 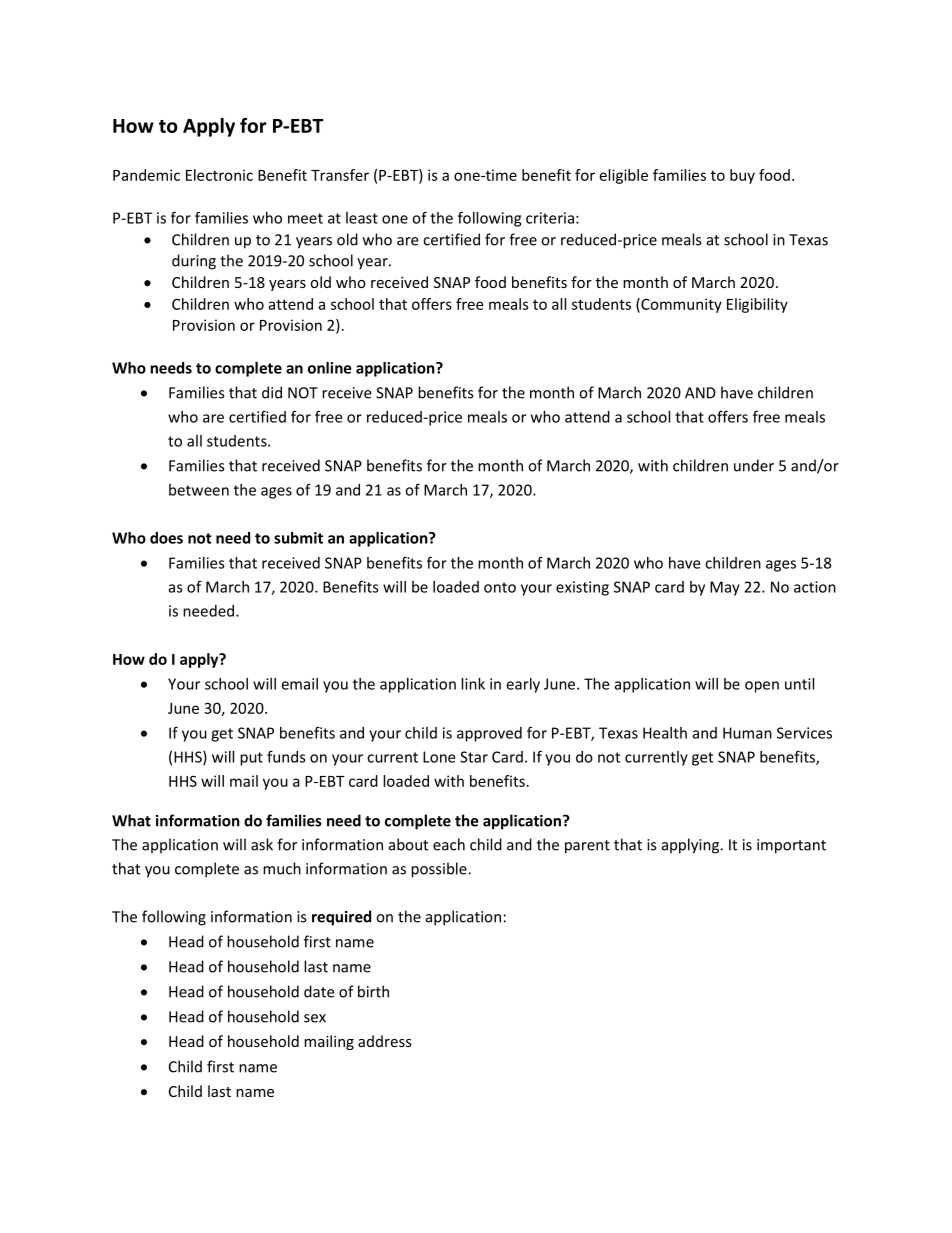 What do you see at coordinates (742, 176) in the screenshot?
I see `buy` at bounding box center [742, 176].
